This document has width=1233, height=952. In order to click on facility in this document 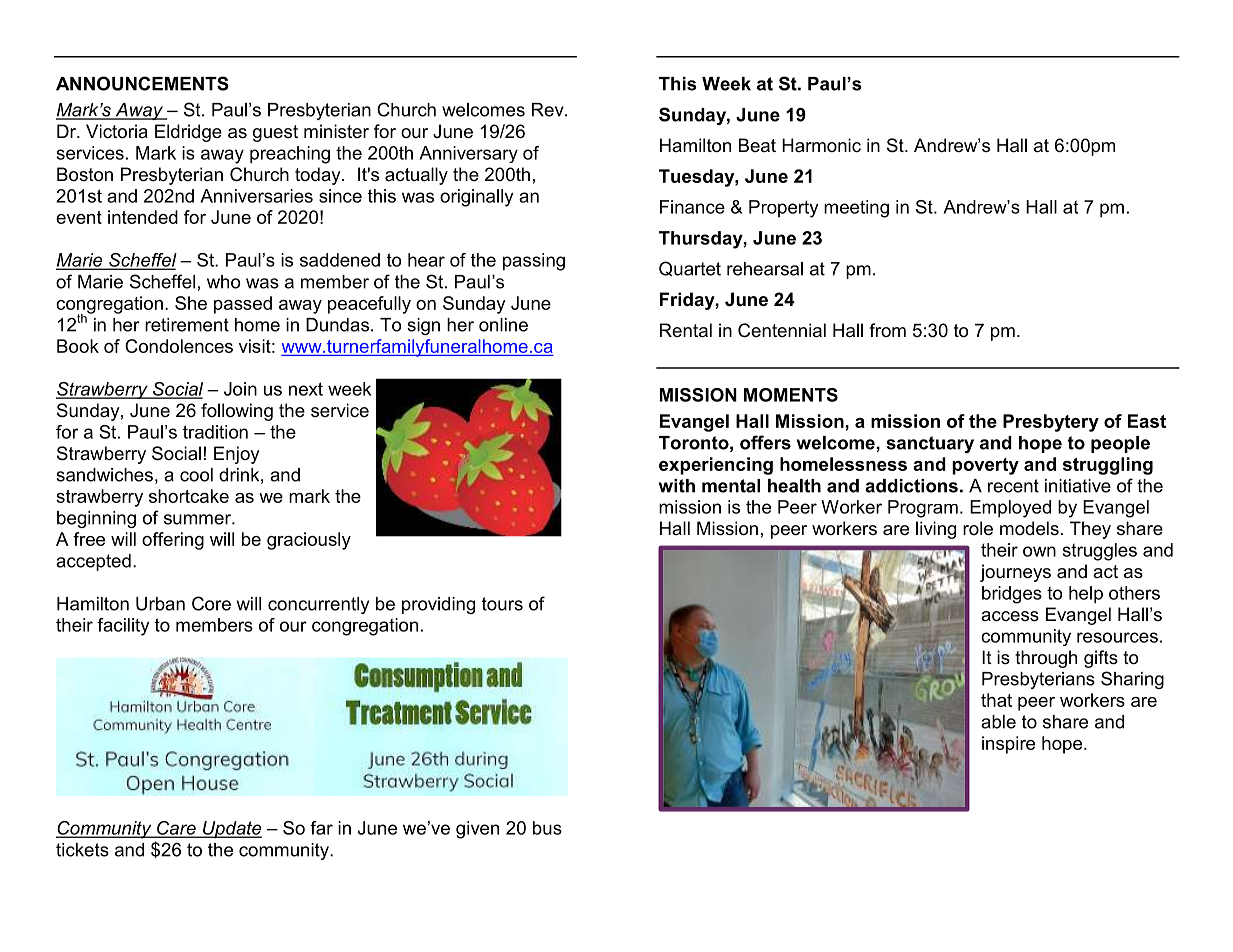, I will do `click(123, 627)`.
